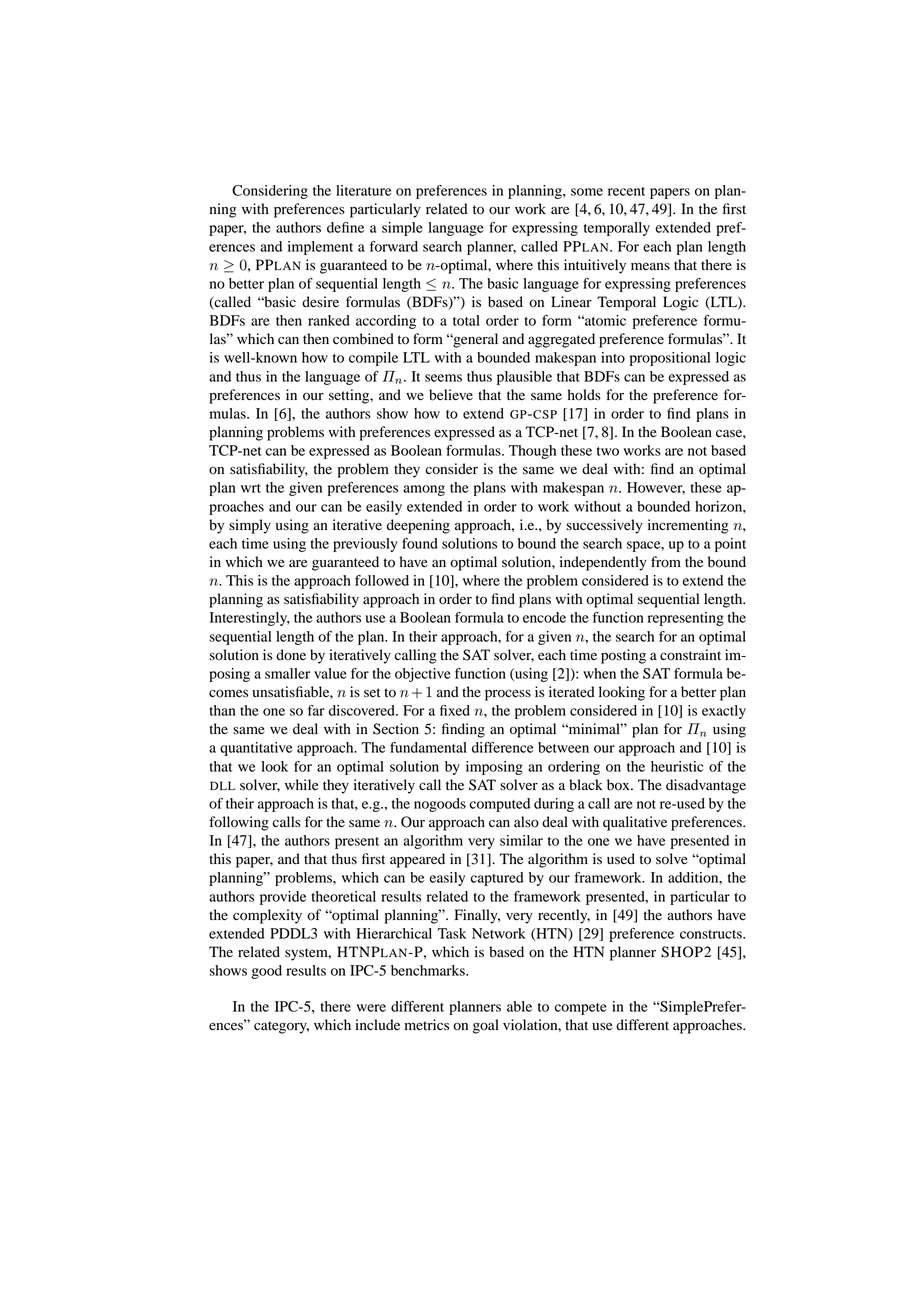 Image resolution: width=924 pixels, height=1308 pixels. What do you see at coordinates (486, 1026) in the screenshot?
I see `goal` at bounding box center [486, 1026].
